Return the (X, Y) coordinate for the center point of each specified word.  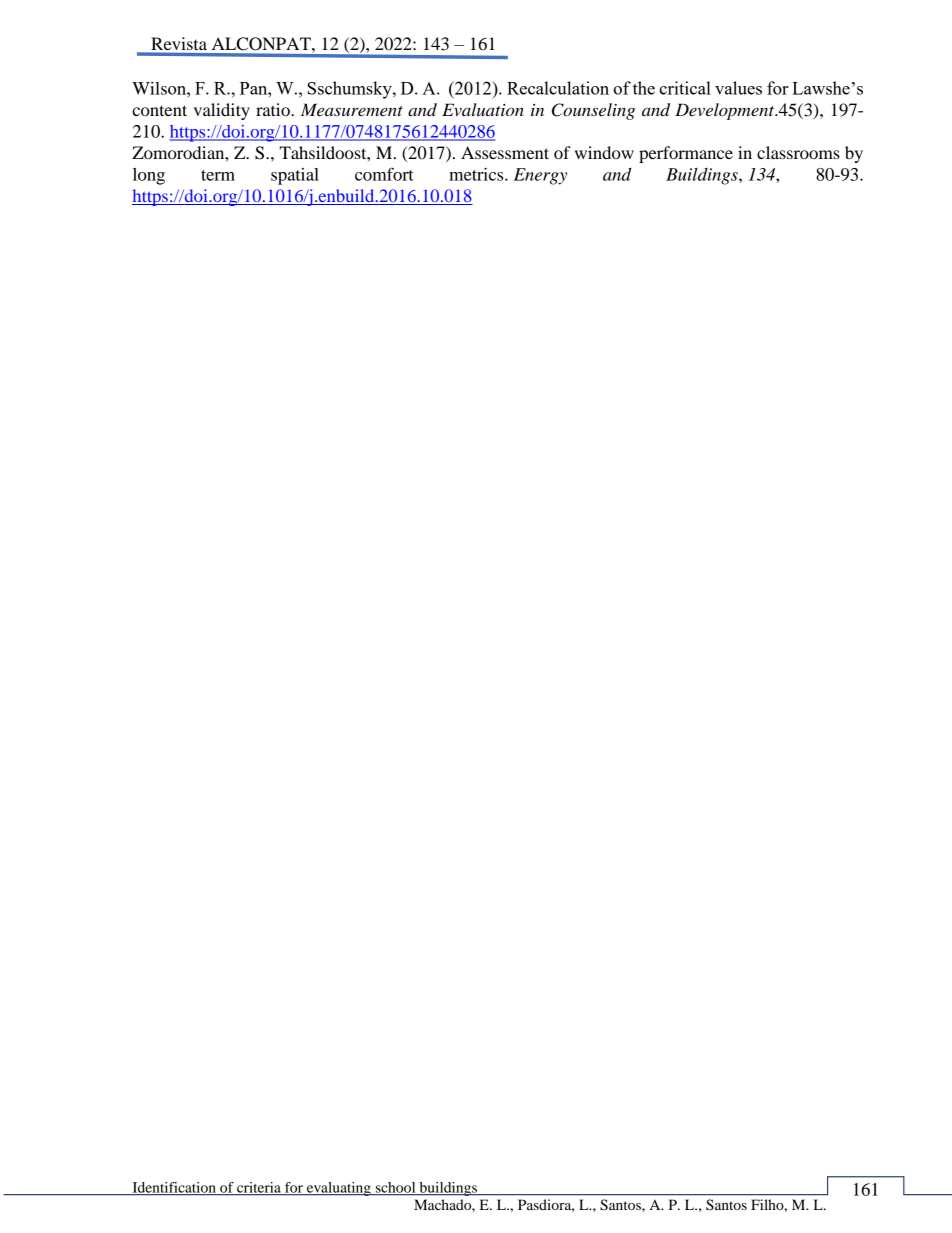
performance (686, 154)
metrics (477, 174)
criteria (259, 1188)
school (396, 1188)
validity (222, 111)
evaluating (339, 1189)
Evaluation (483, 109)
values (738, 88)
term (218, 175)
